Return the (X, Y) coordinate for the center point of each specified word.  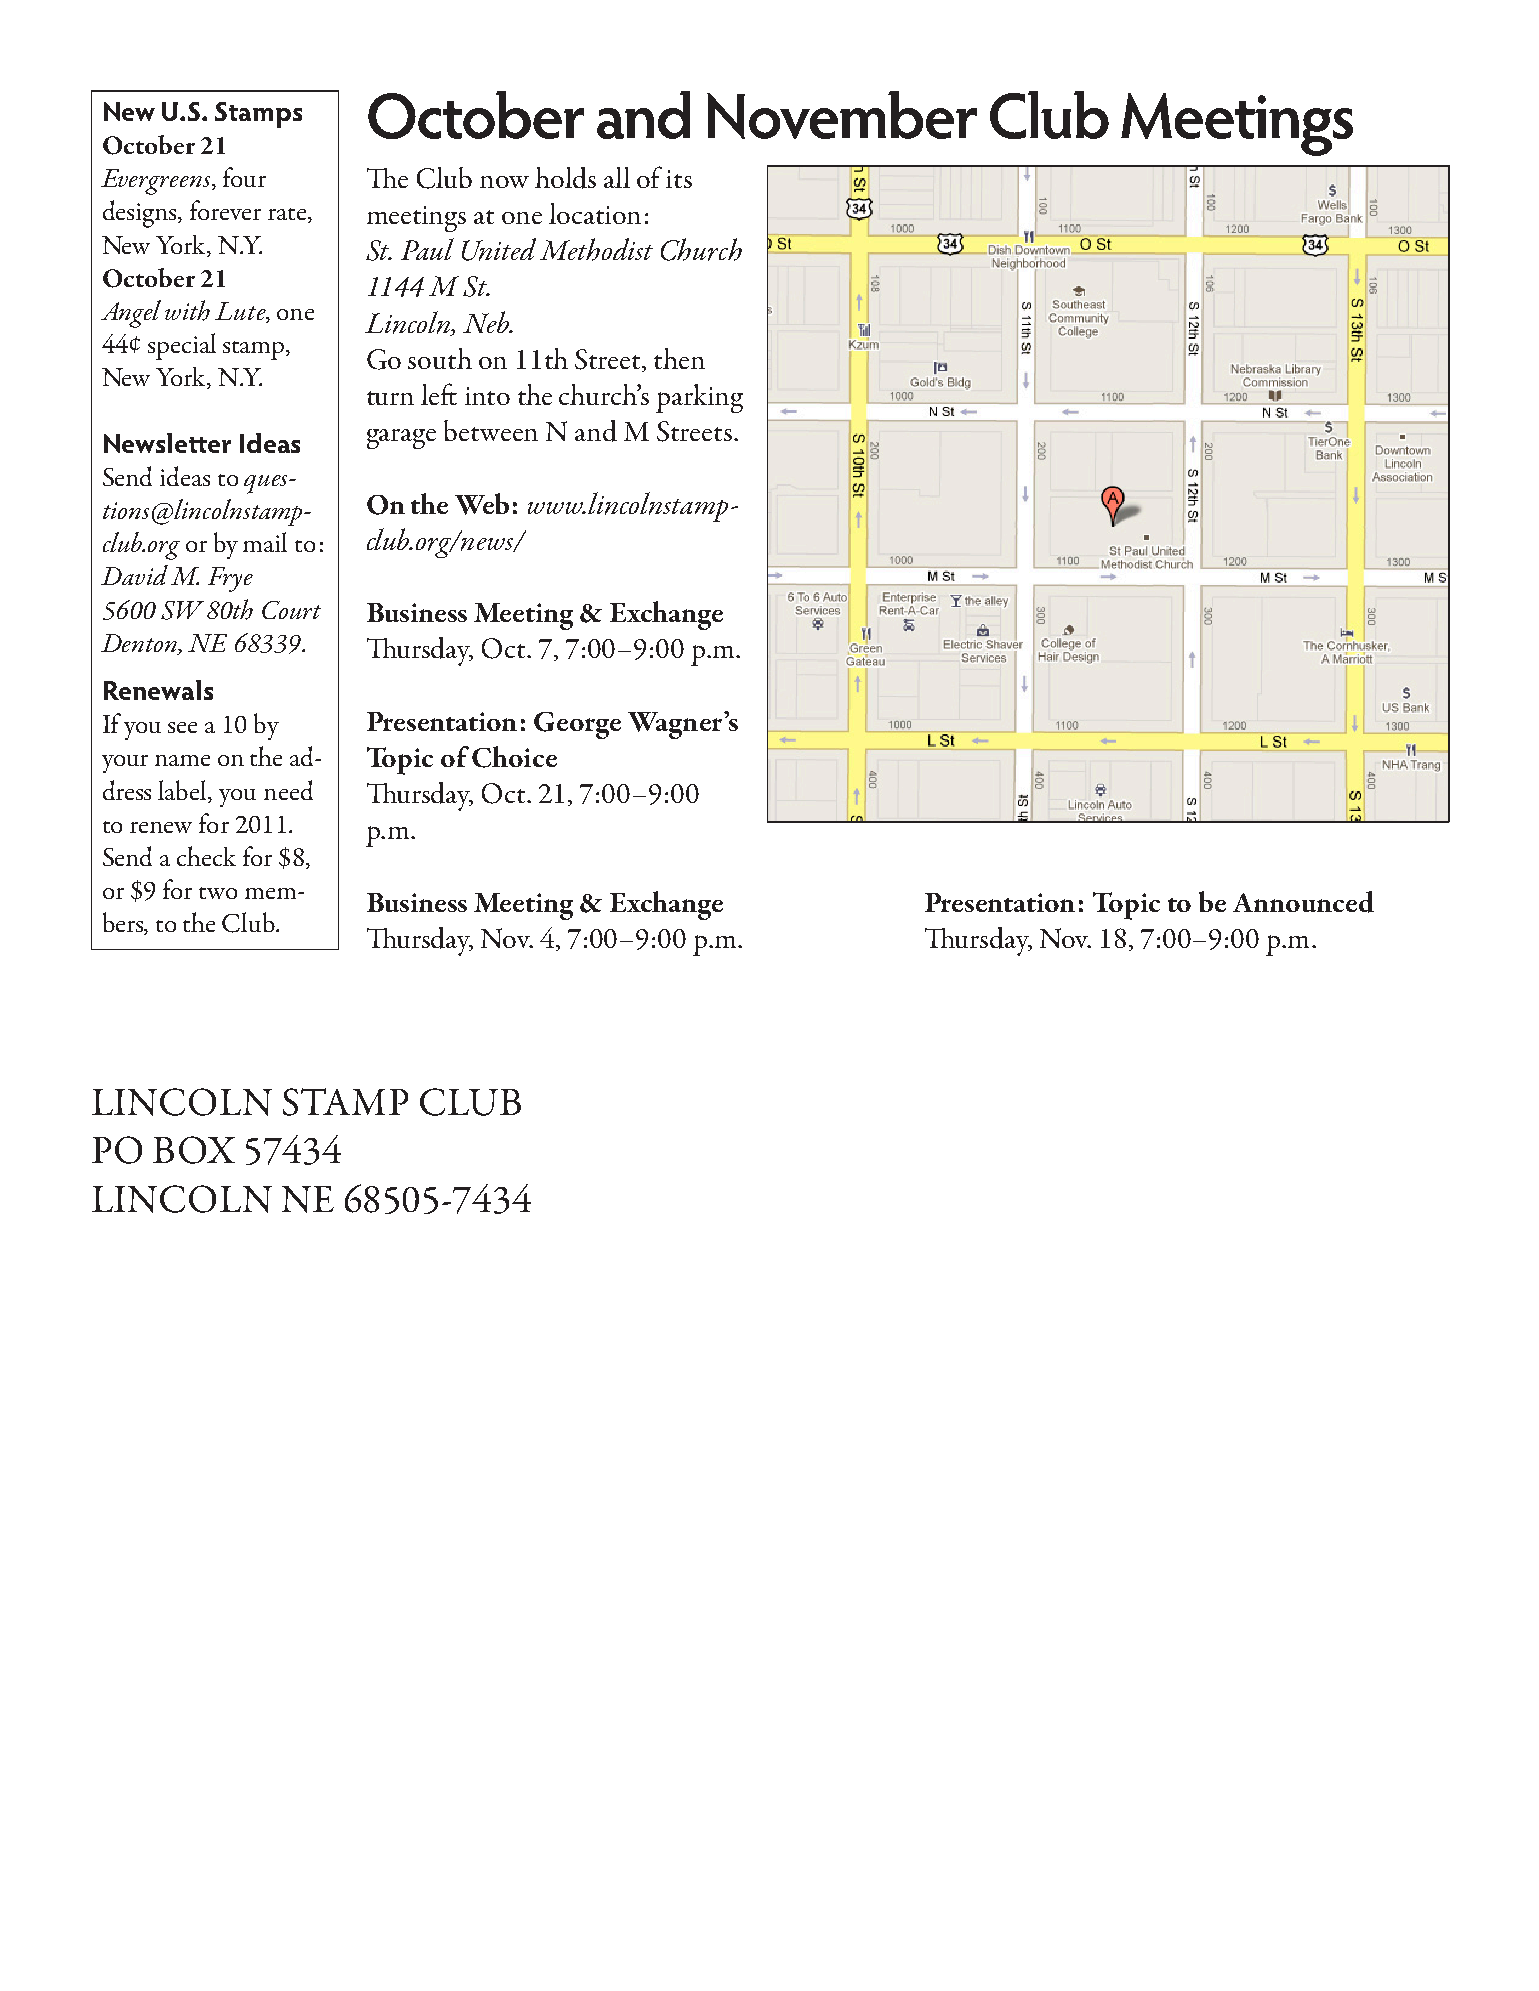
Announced (1303, 902)
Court (291, 610)
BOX (194, 1150)
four (244, 177)
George (577, 725)
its (679, 179)
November (842, 115)
